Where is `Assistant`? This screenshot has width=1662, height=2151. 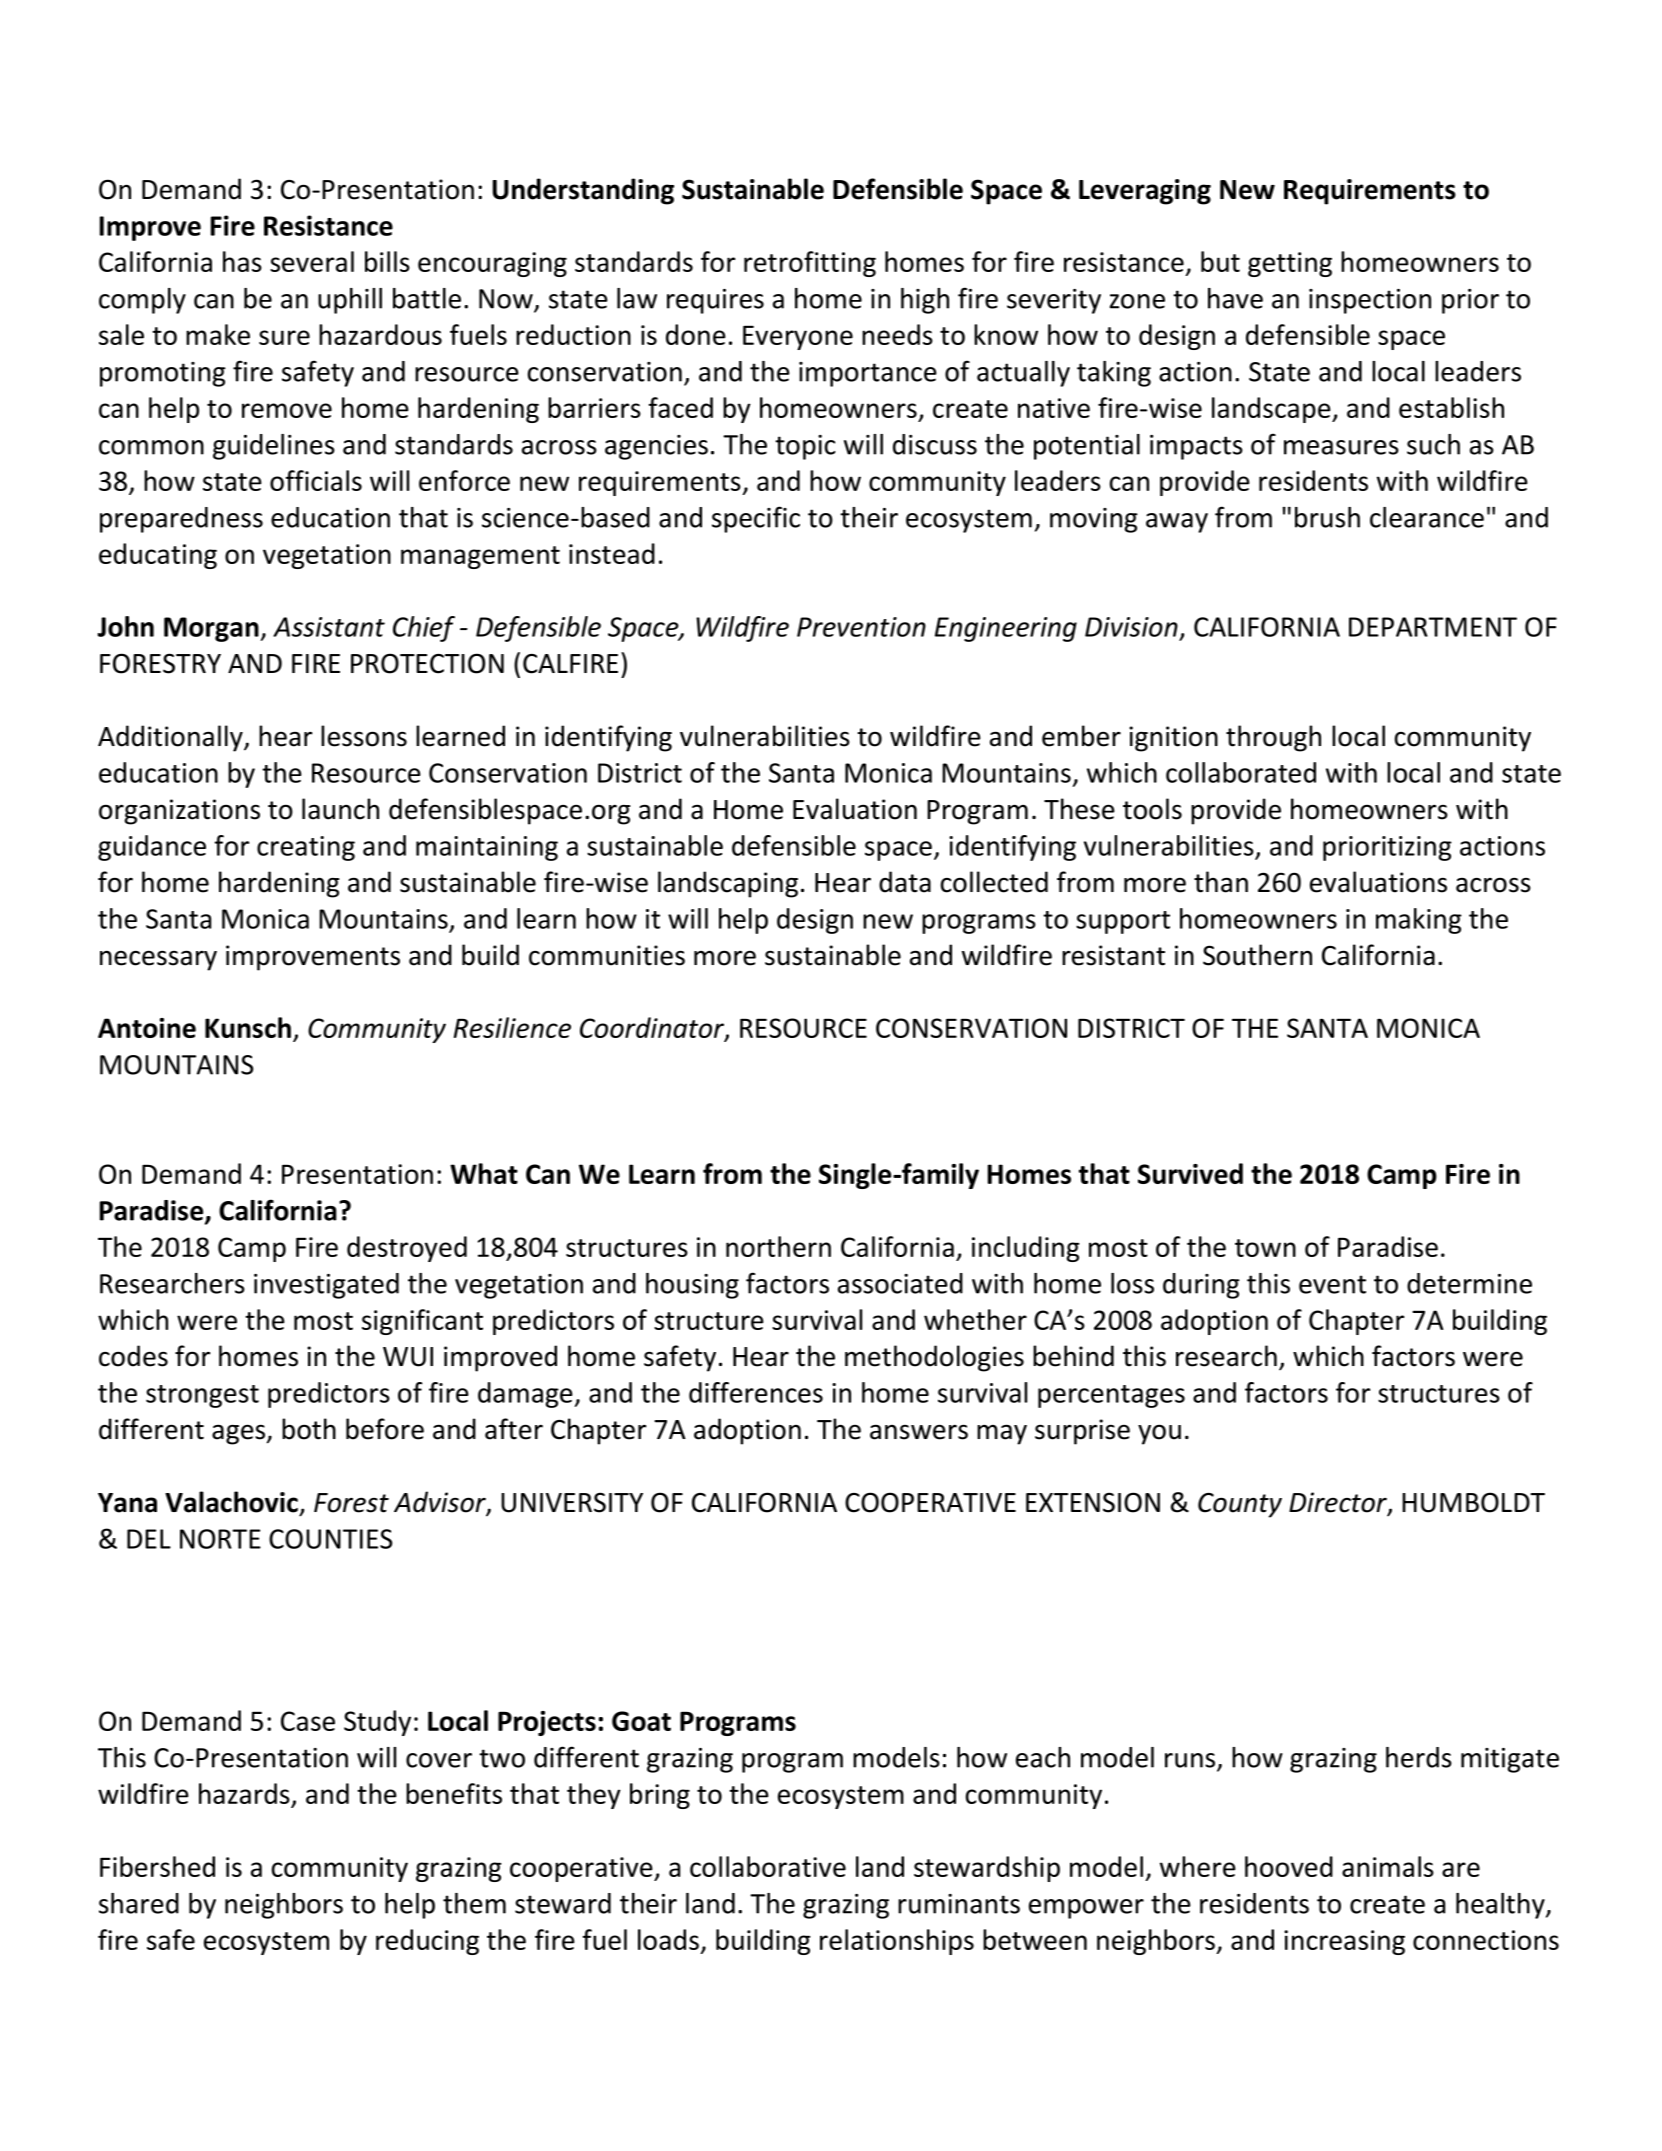 Assistant is located at coordinates (329, 627).
